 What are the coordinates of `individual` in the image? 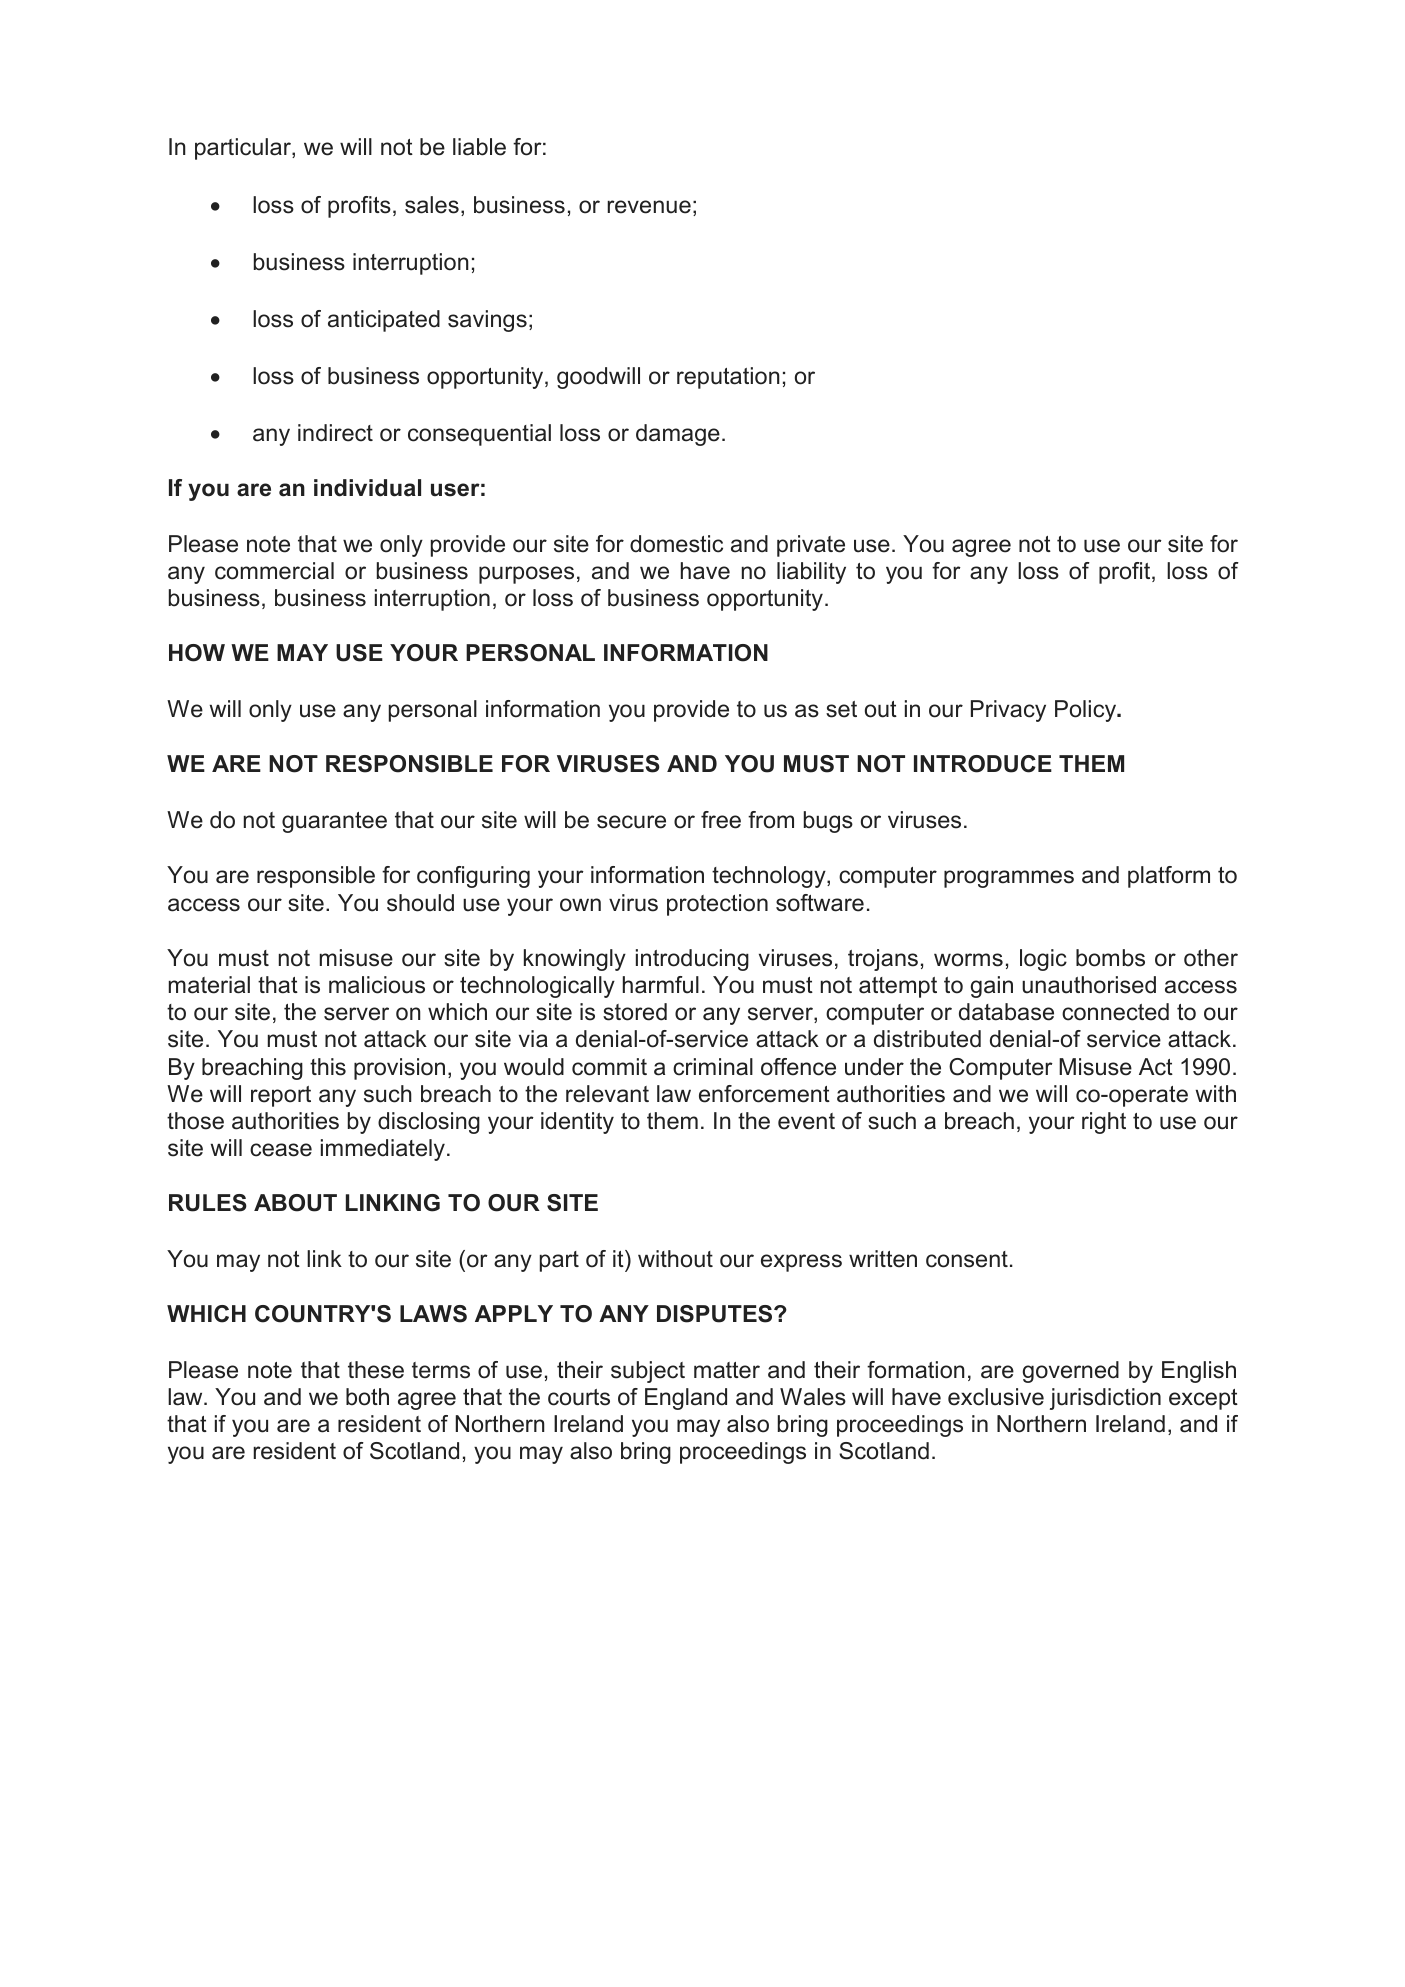 It's located at (367, 488).
